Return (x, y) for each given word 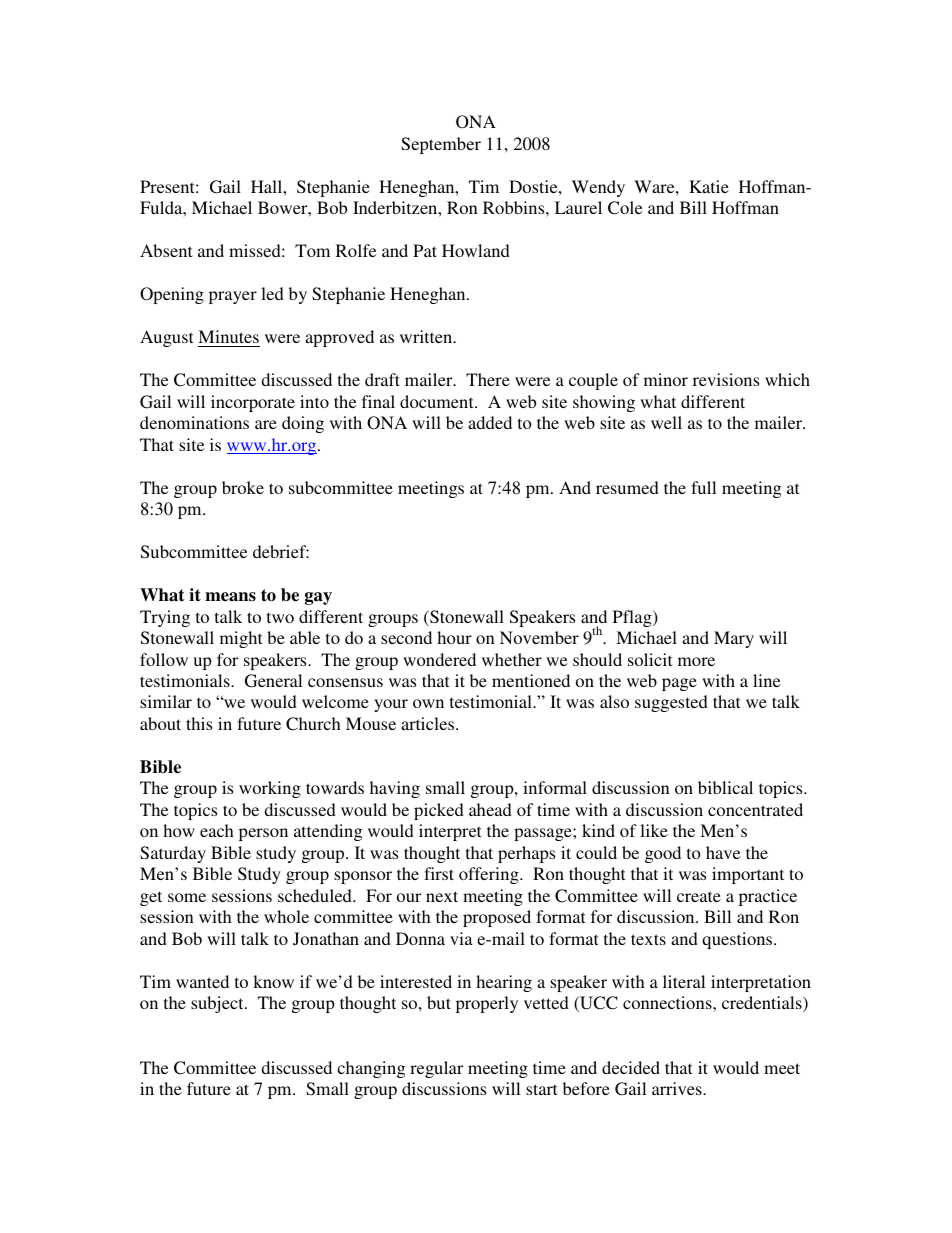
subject (218, 1004)
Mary (734, 639)
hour (454, 637)
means (230, 597)
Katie (709, 186)
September (441, 145)
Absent (166, 250)
